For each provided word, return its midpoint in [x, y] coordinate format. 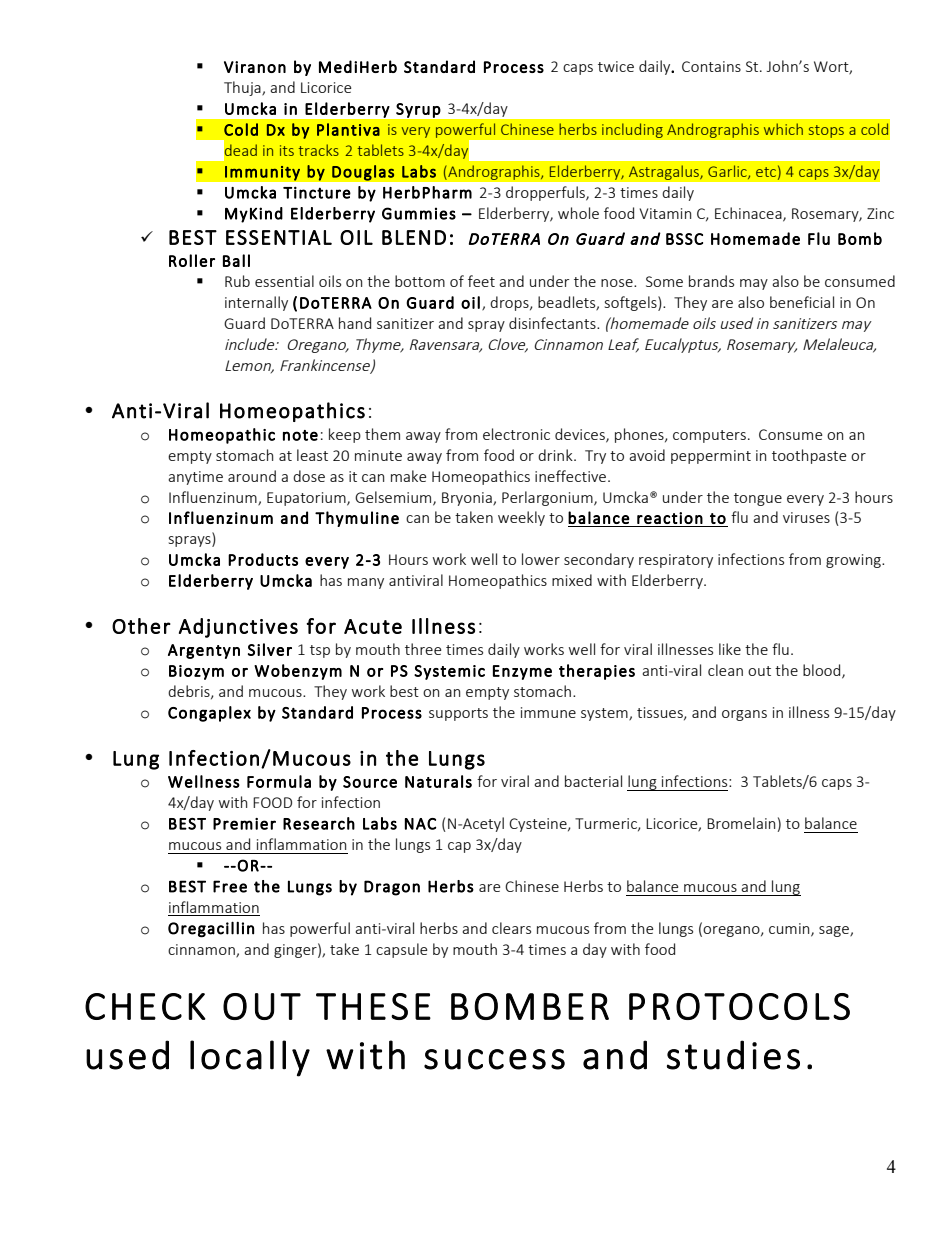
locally [250, 1058]
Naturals [438, 781]
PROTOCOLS [739, 1006]
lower [541, 559]
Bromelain [741, 823]
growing [854, 561]
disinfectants [553, 323]
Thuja [243, 88]
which [783, 129]
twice [616, 66]
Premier [244, 824]
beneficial [802, 302]
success [494, 1059]
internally [256, 303]
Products [263, 559]
